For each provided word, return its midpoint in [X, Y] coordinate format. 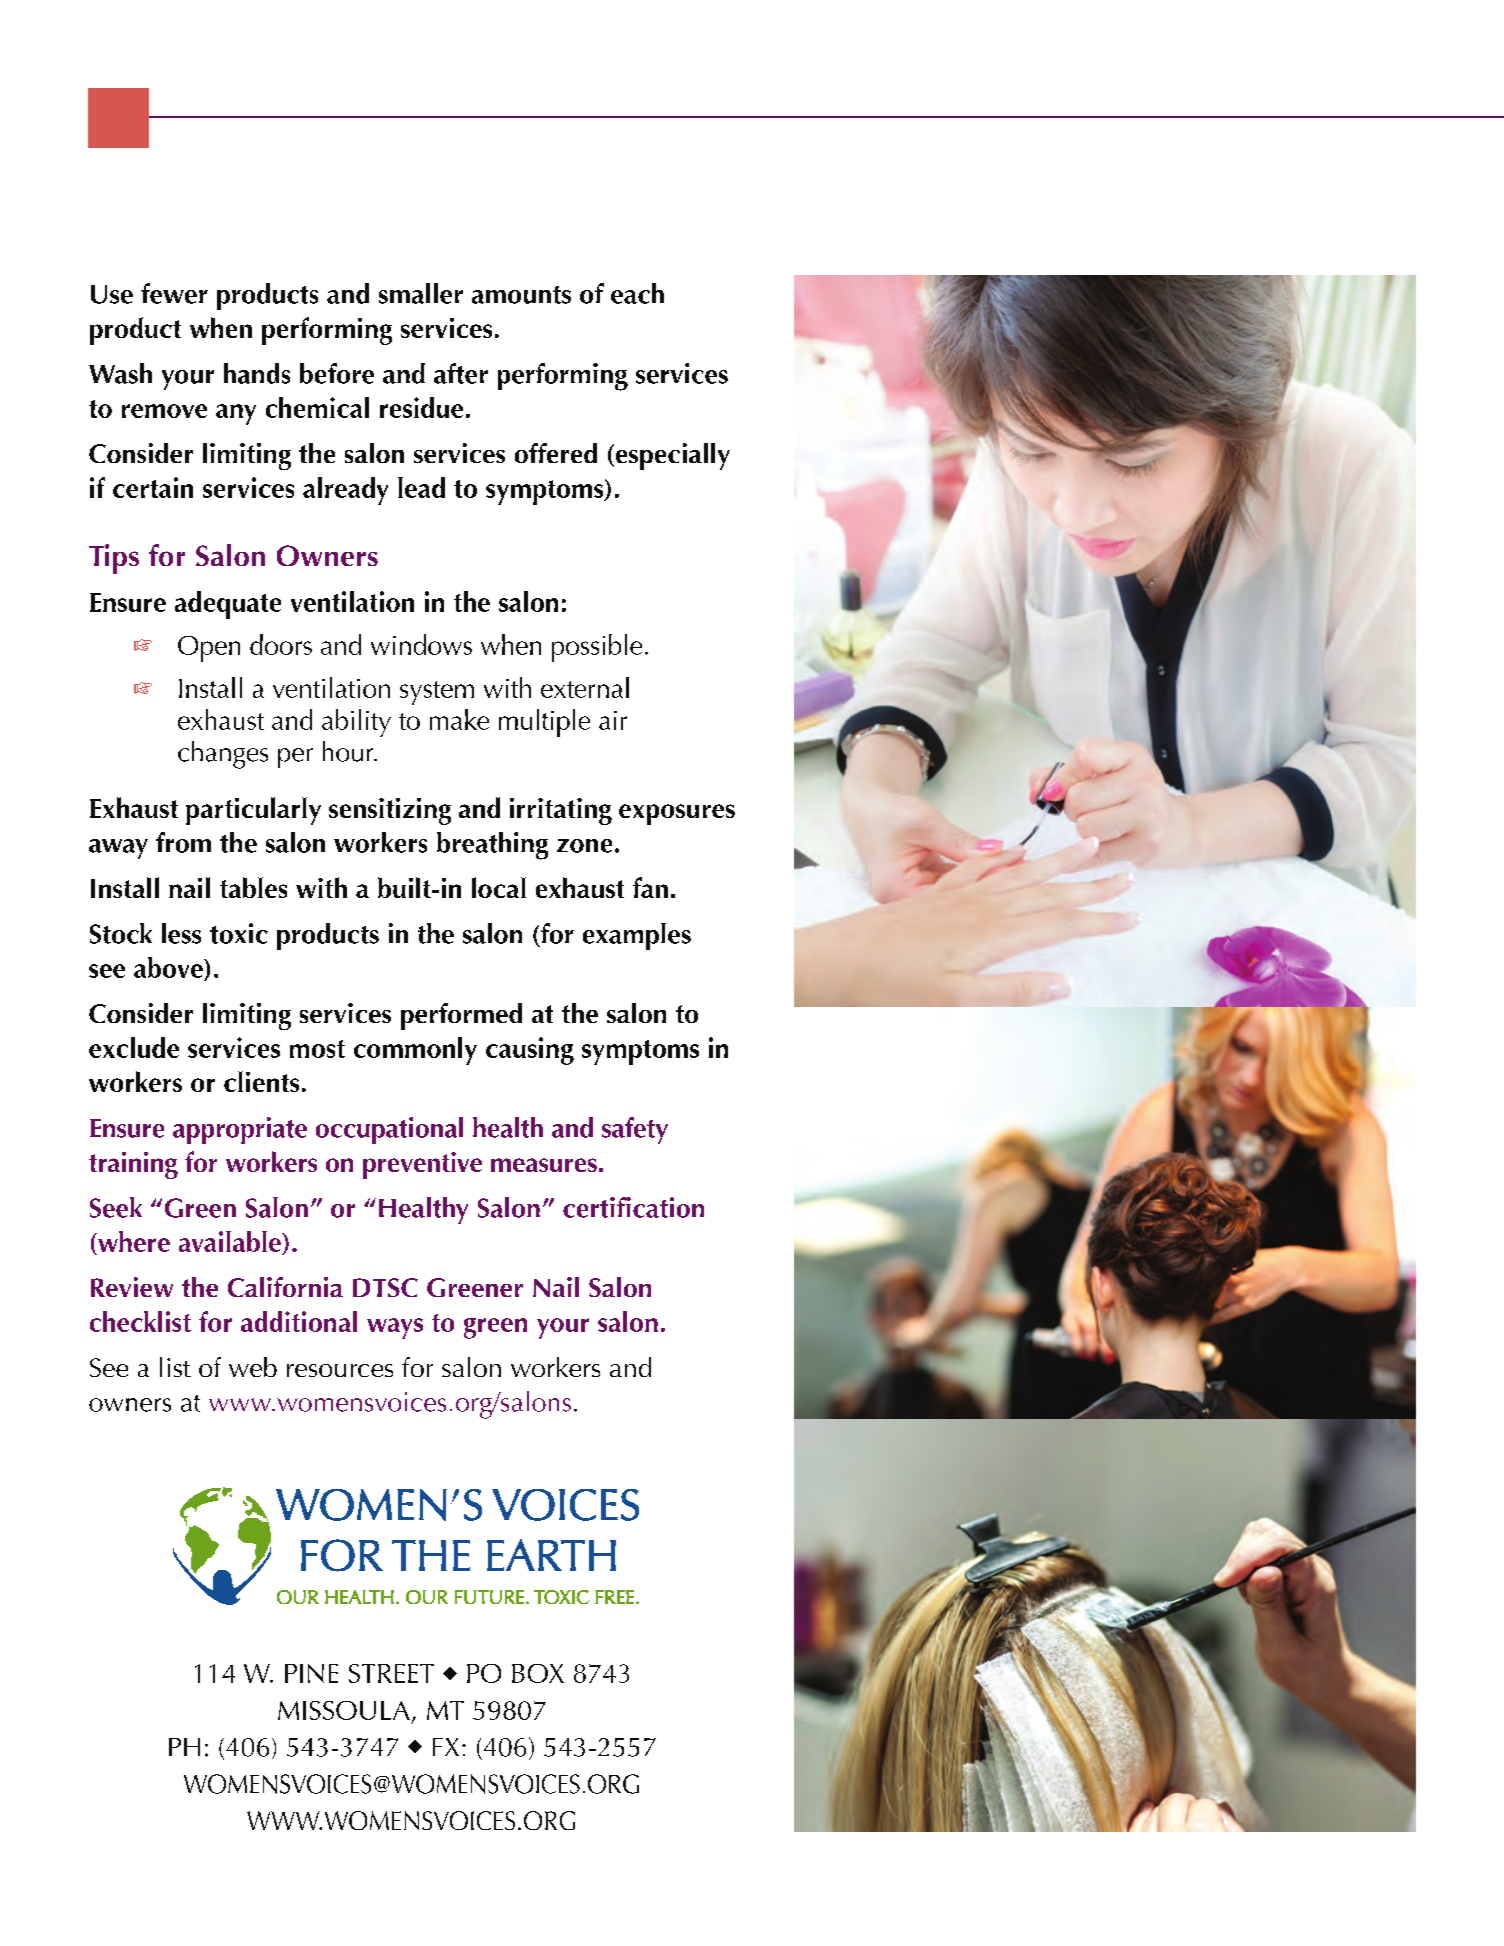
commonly [415, 1051]
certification [633, 1207]
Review [132, 1287]
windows [421, 644]
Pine [311, 1673]
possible [597, 648]
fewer [174, 293]
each [637, 293]
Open [209, 649]
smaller [421, 293]
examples [637, 936]
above [169, 967]
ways [395, 1328]
